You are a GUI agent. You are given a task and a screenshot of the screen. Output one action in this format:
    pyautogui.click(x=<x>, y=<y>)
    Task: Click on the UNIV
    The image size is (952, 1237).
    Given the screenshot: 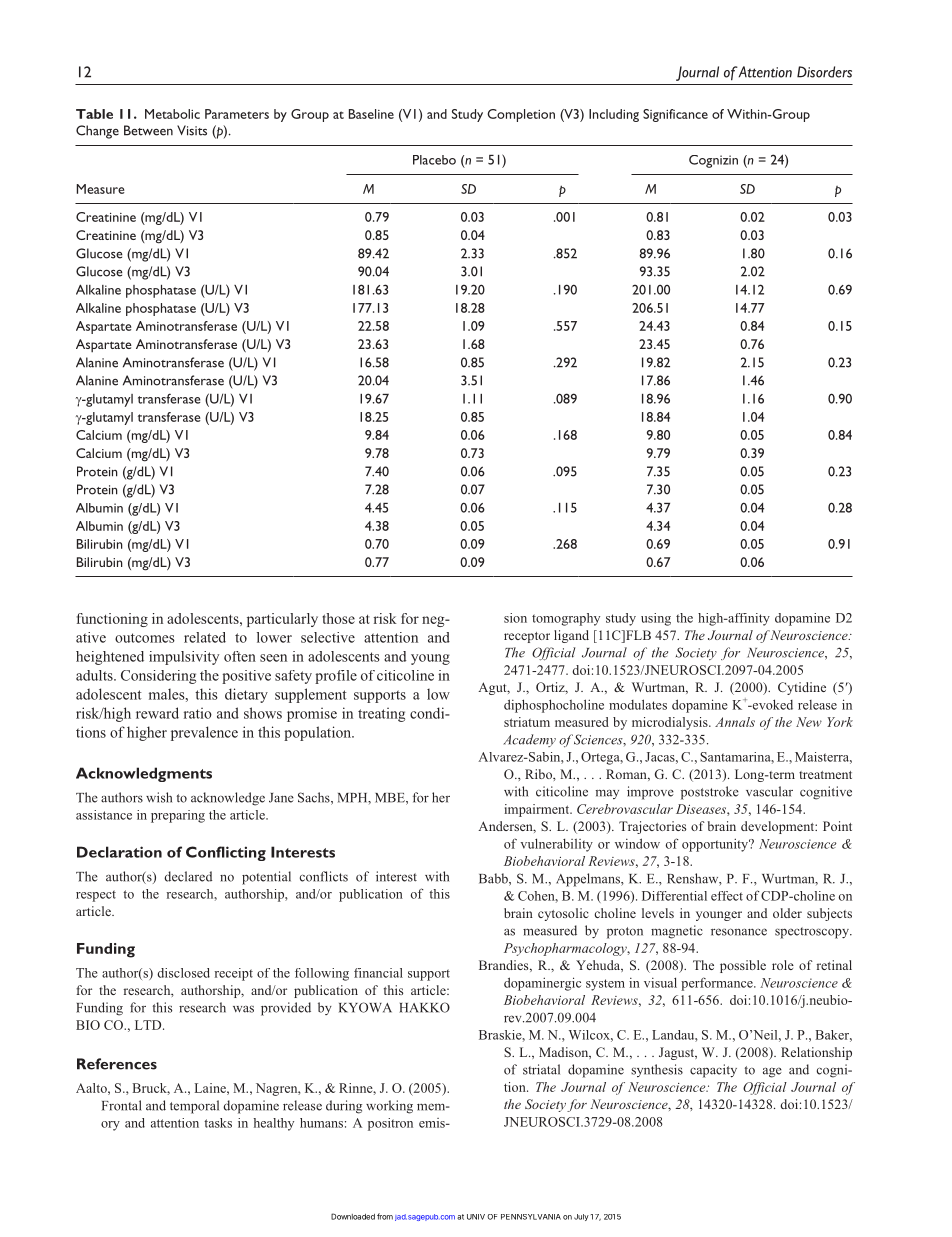 What is the action you would take?
    pyautogui.click(x=476, y=1217)
